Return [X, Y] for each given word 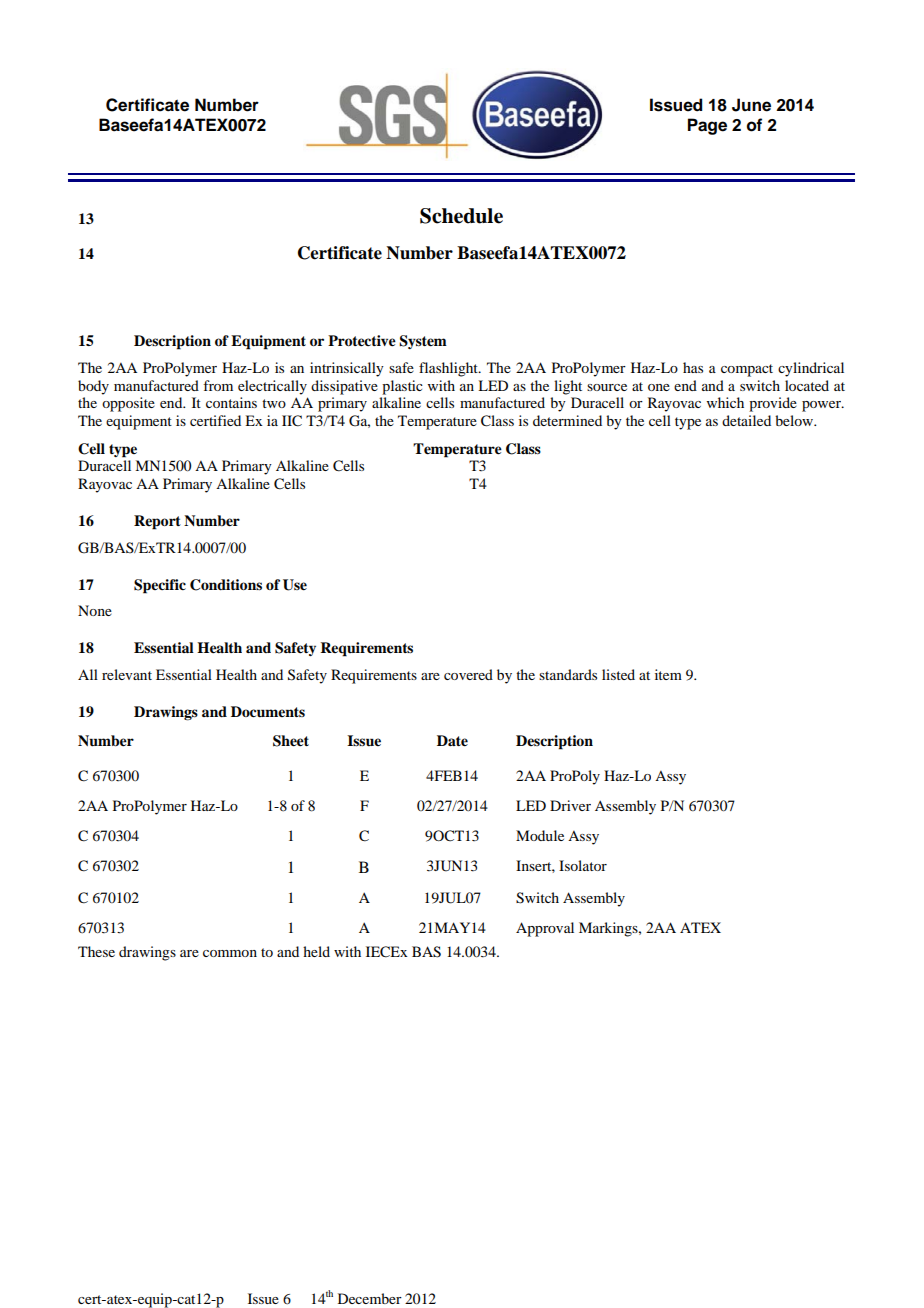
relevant [127, 674]
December [370, 1298]
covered [468, 674]
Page [707, 126]
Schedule [461, 216]
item [668, 674]
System [423, 342]
